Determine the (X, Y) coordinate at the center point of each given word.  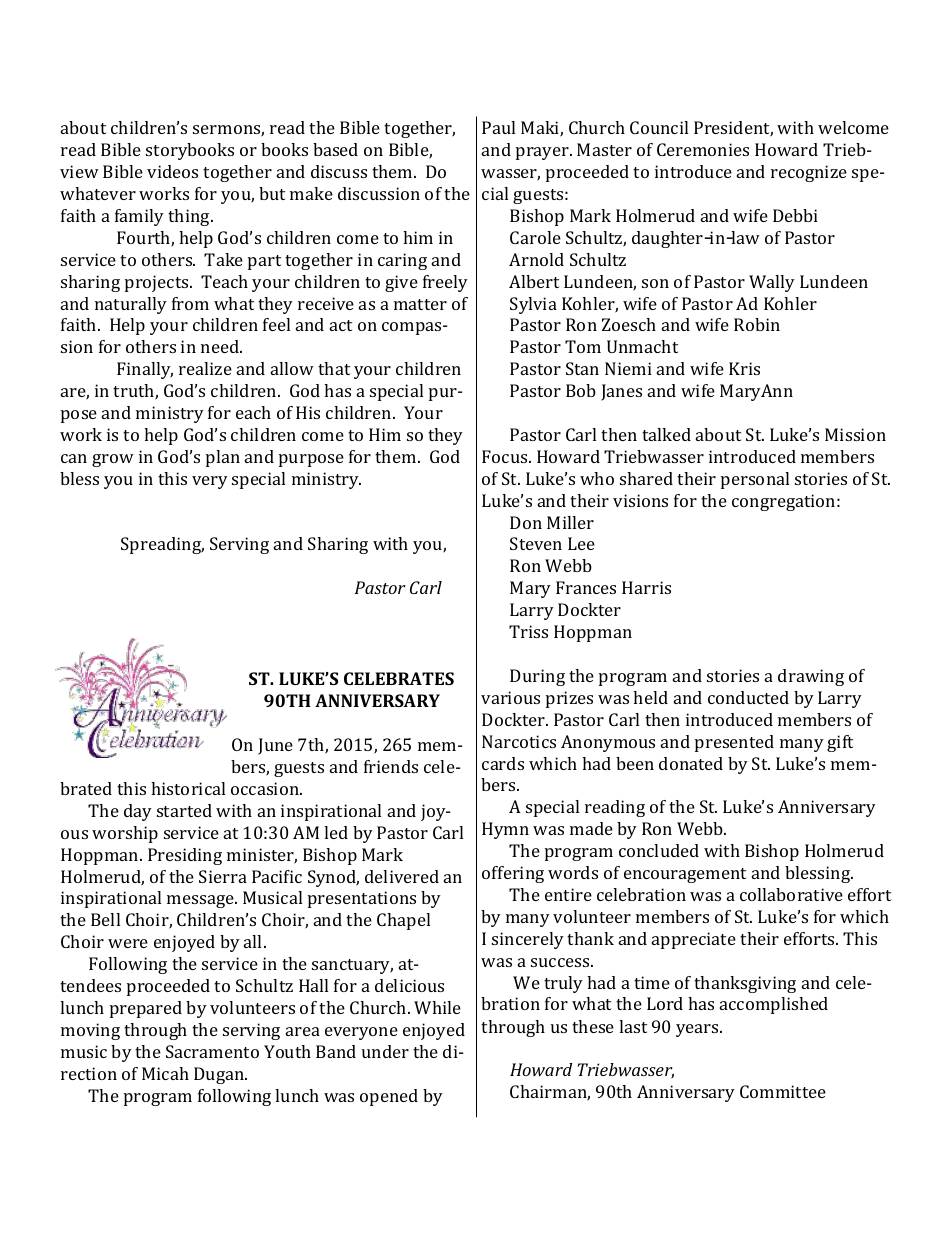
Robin (757, 324)
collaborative (791, 894)
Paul (498, 127)
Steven (536, 543)
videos (172, 171)
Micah (165, 1073)
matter (420, 304)
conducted (748, 697)
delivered (402, 876)
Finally (145, 370)
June (275, 746)
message (201, 901)
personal (755, 480)
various (510, 697)
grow (113, 460)
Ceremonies (703, 149)
